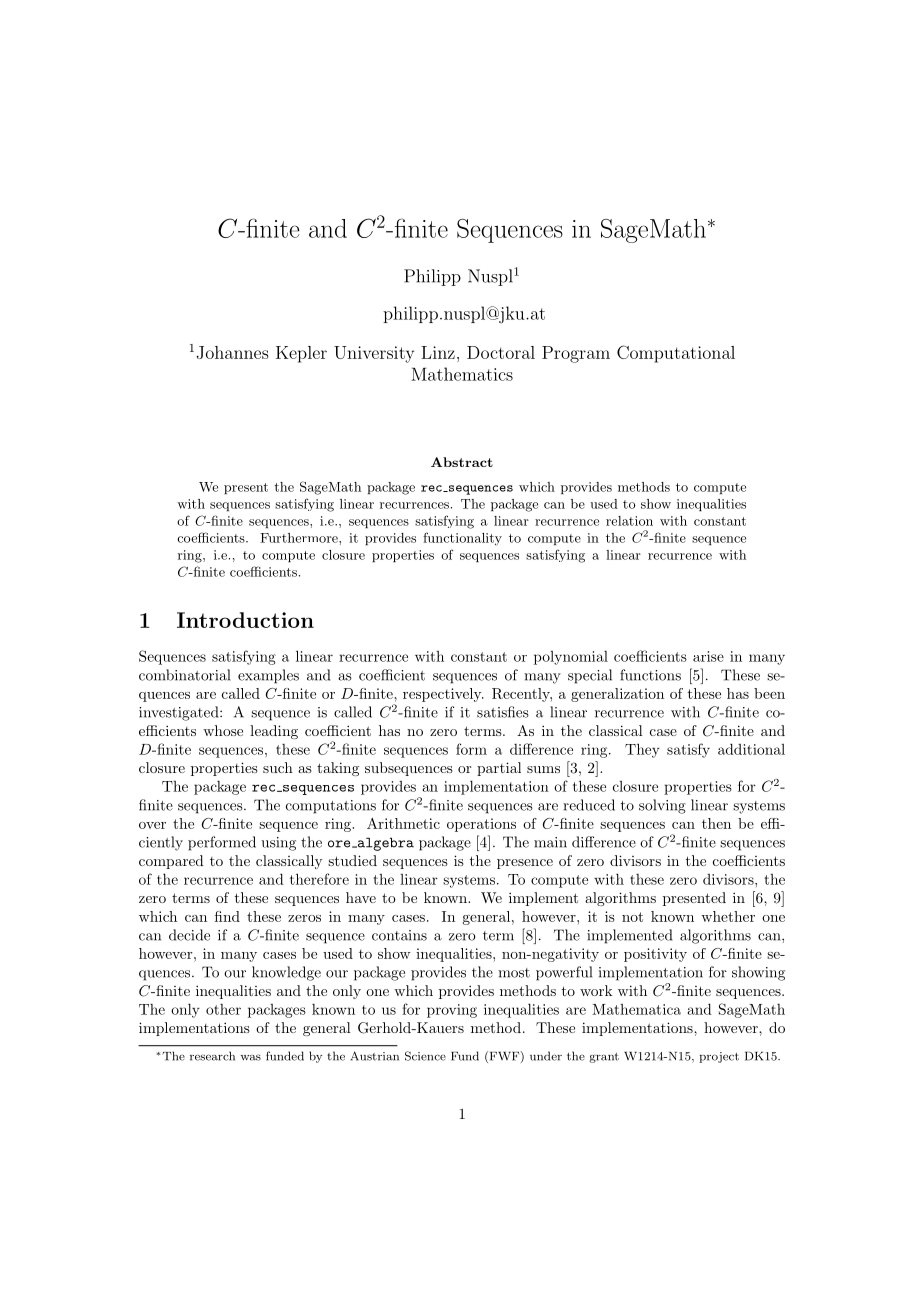 The height and width of the screenshot is (1308, 924). What do you see at coordinates (650, 675) in the screenshot?
I see `functions` at bounding box center [650, 675].
